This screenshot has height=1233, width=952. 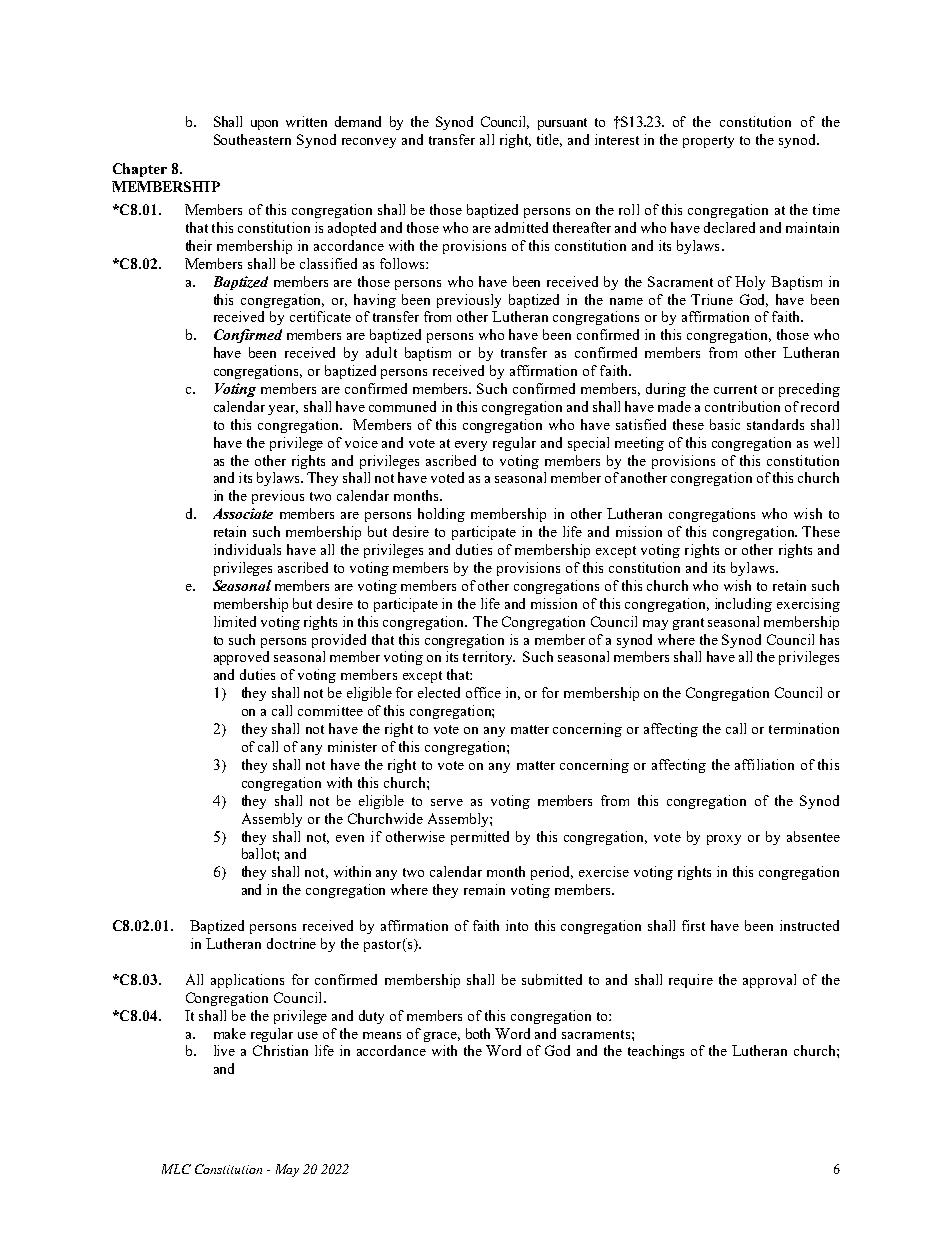 I want to click on title, so click(x=549, y=140).
